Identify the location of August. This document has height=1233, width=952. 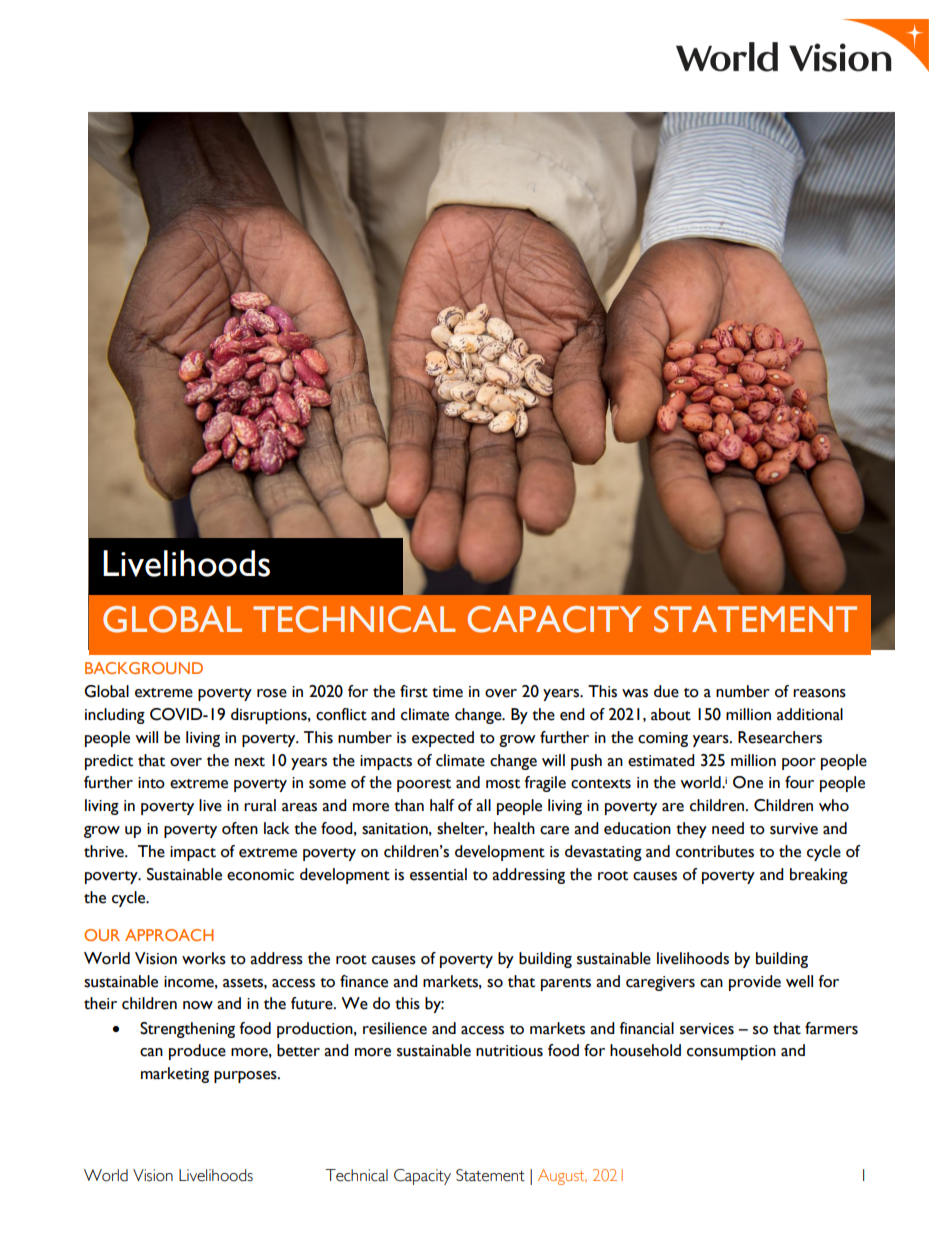
(562, 1177).
